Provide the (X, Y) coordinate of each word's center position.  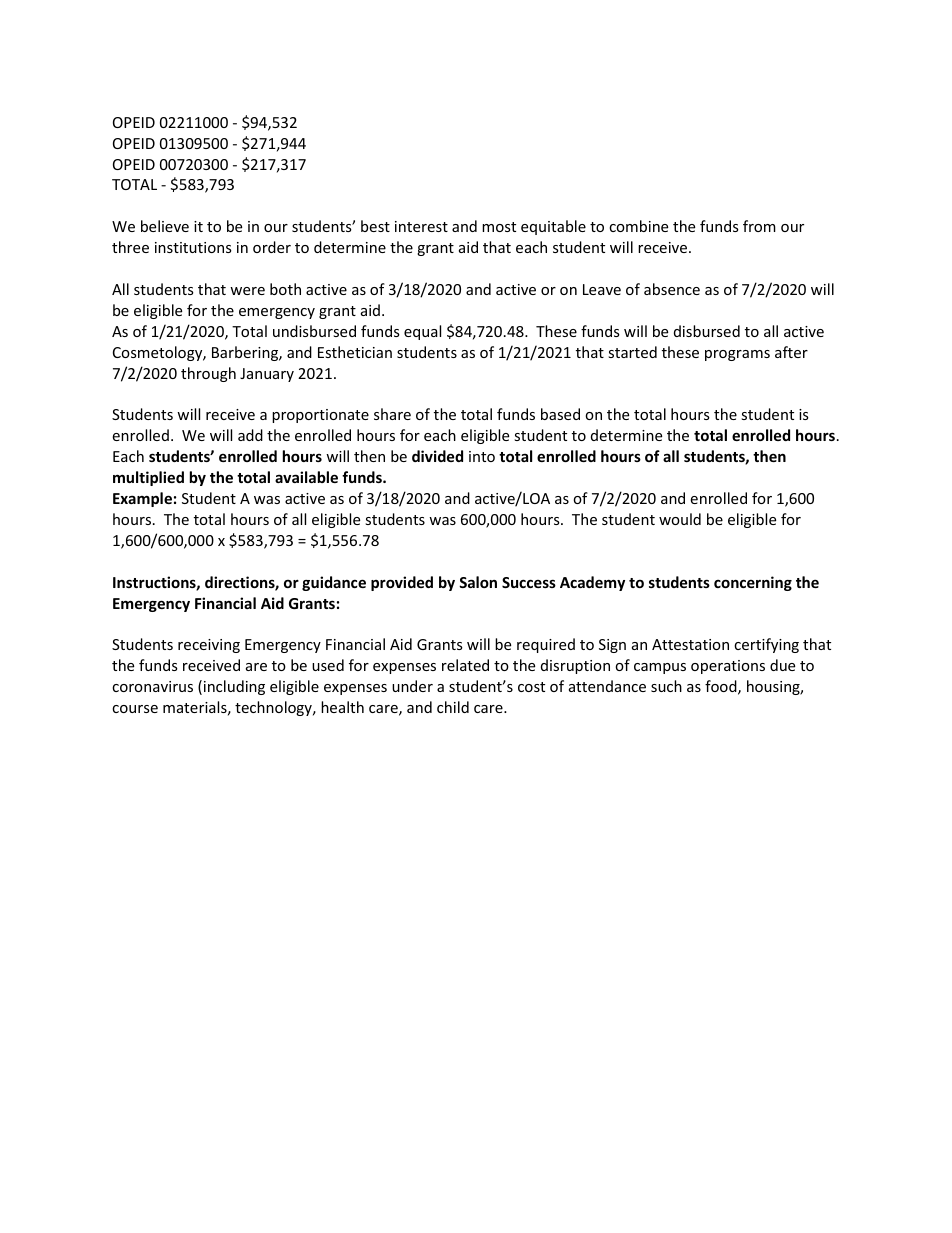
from (759, 226)
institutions (193, 247)
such (666, 686)
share (392, 414)
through (208, 374)
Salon (478, 582)
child (453, 707)
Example (142, 499)
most (499, 227)
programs (737, 355)
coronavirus (152, 686)
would (680, 519)
